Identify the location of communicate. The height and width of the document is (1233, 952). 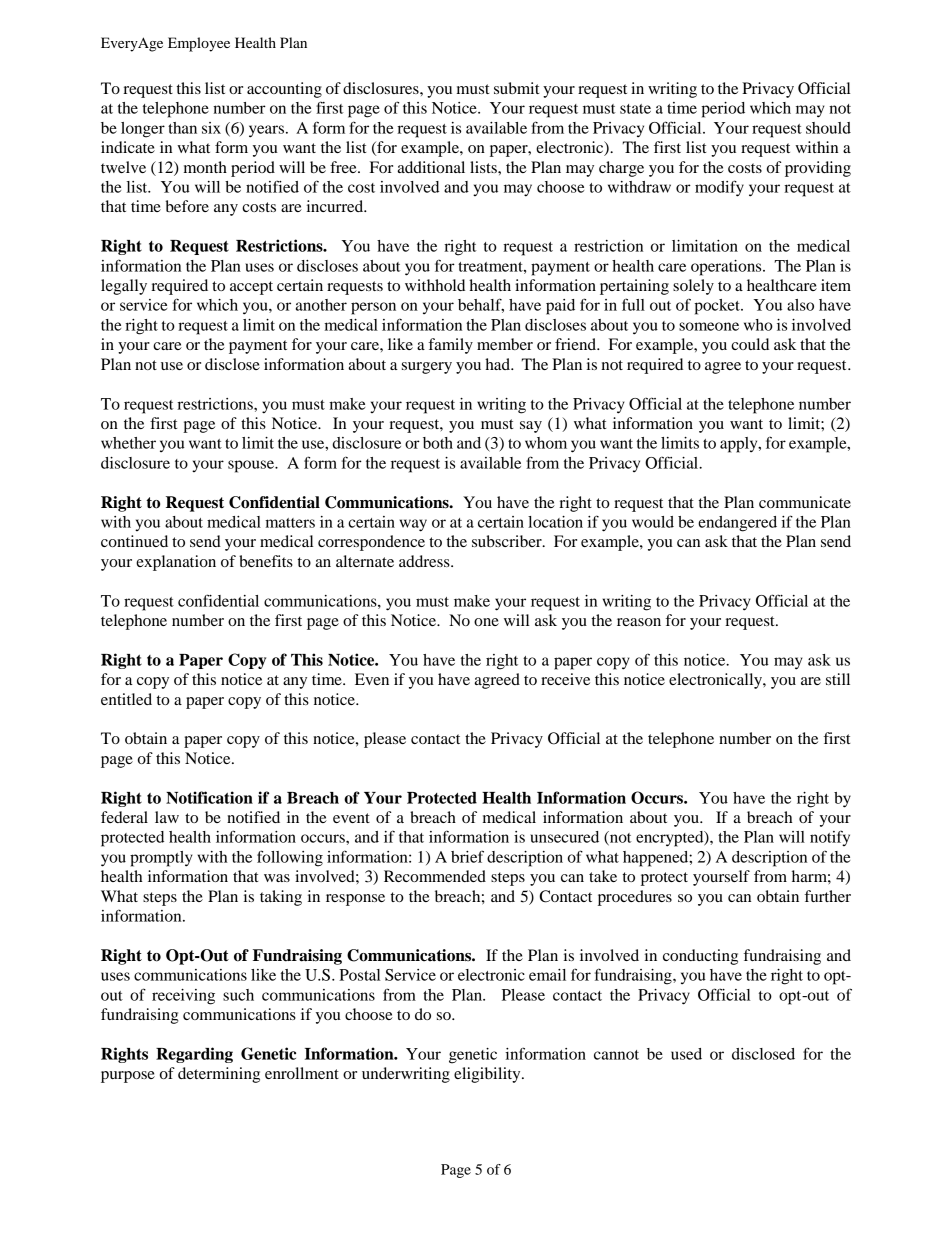
(805, 502).
